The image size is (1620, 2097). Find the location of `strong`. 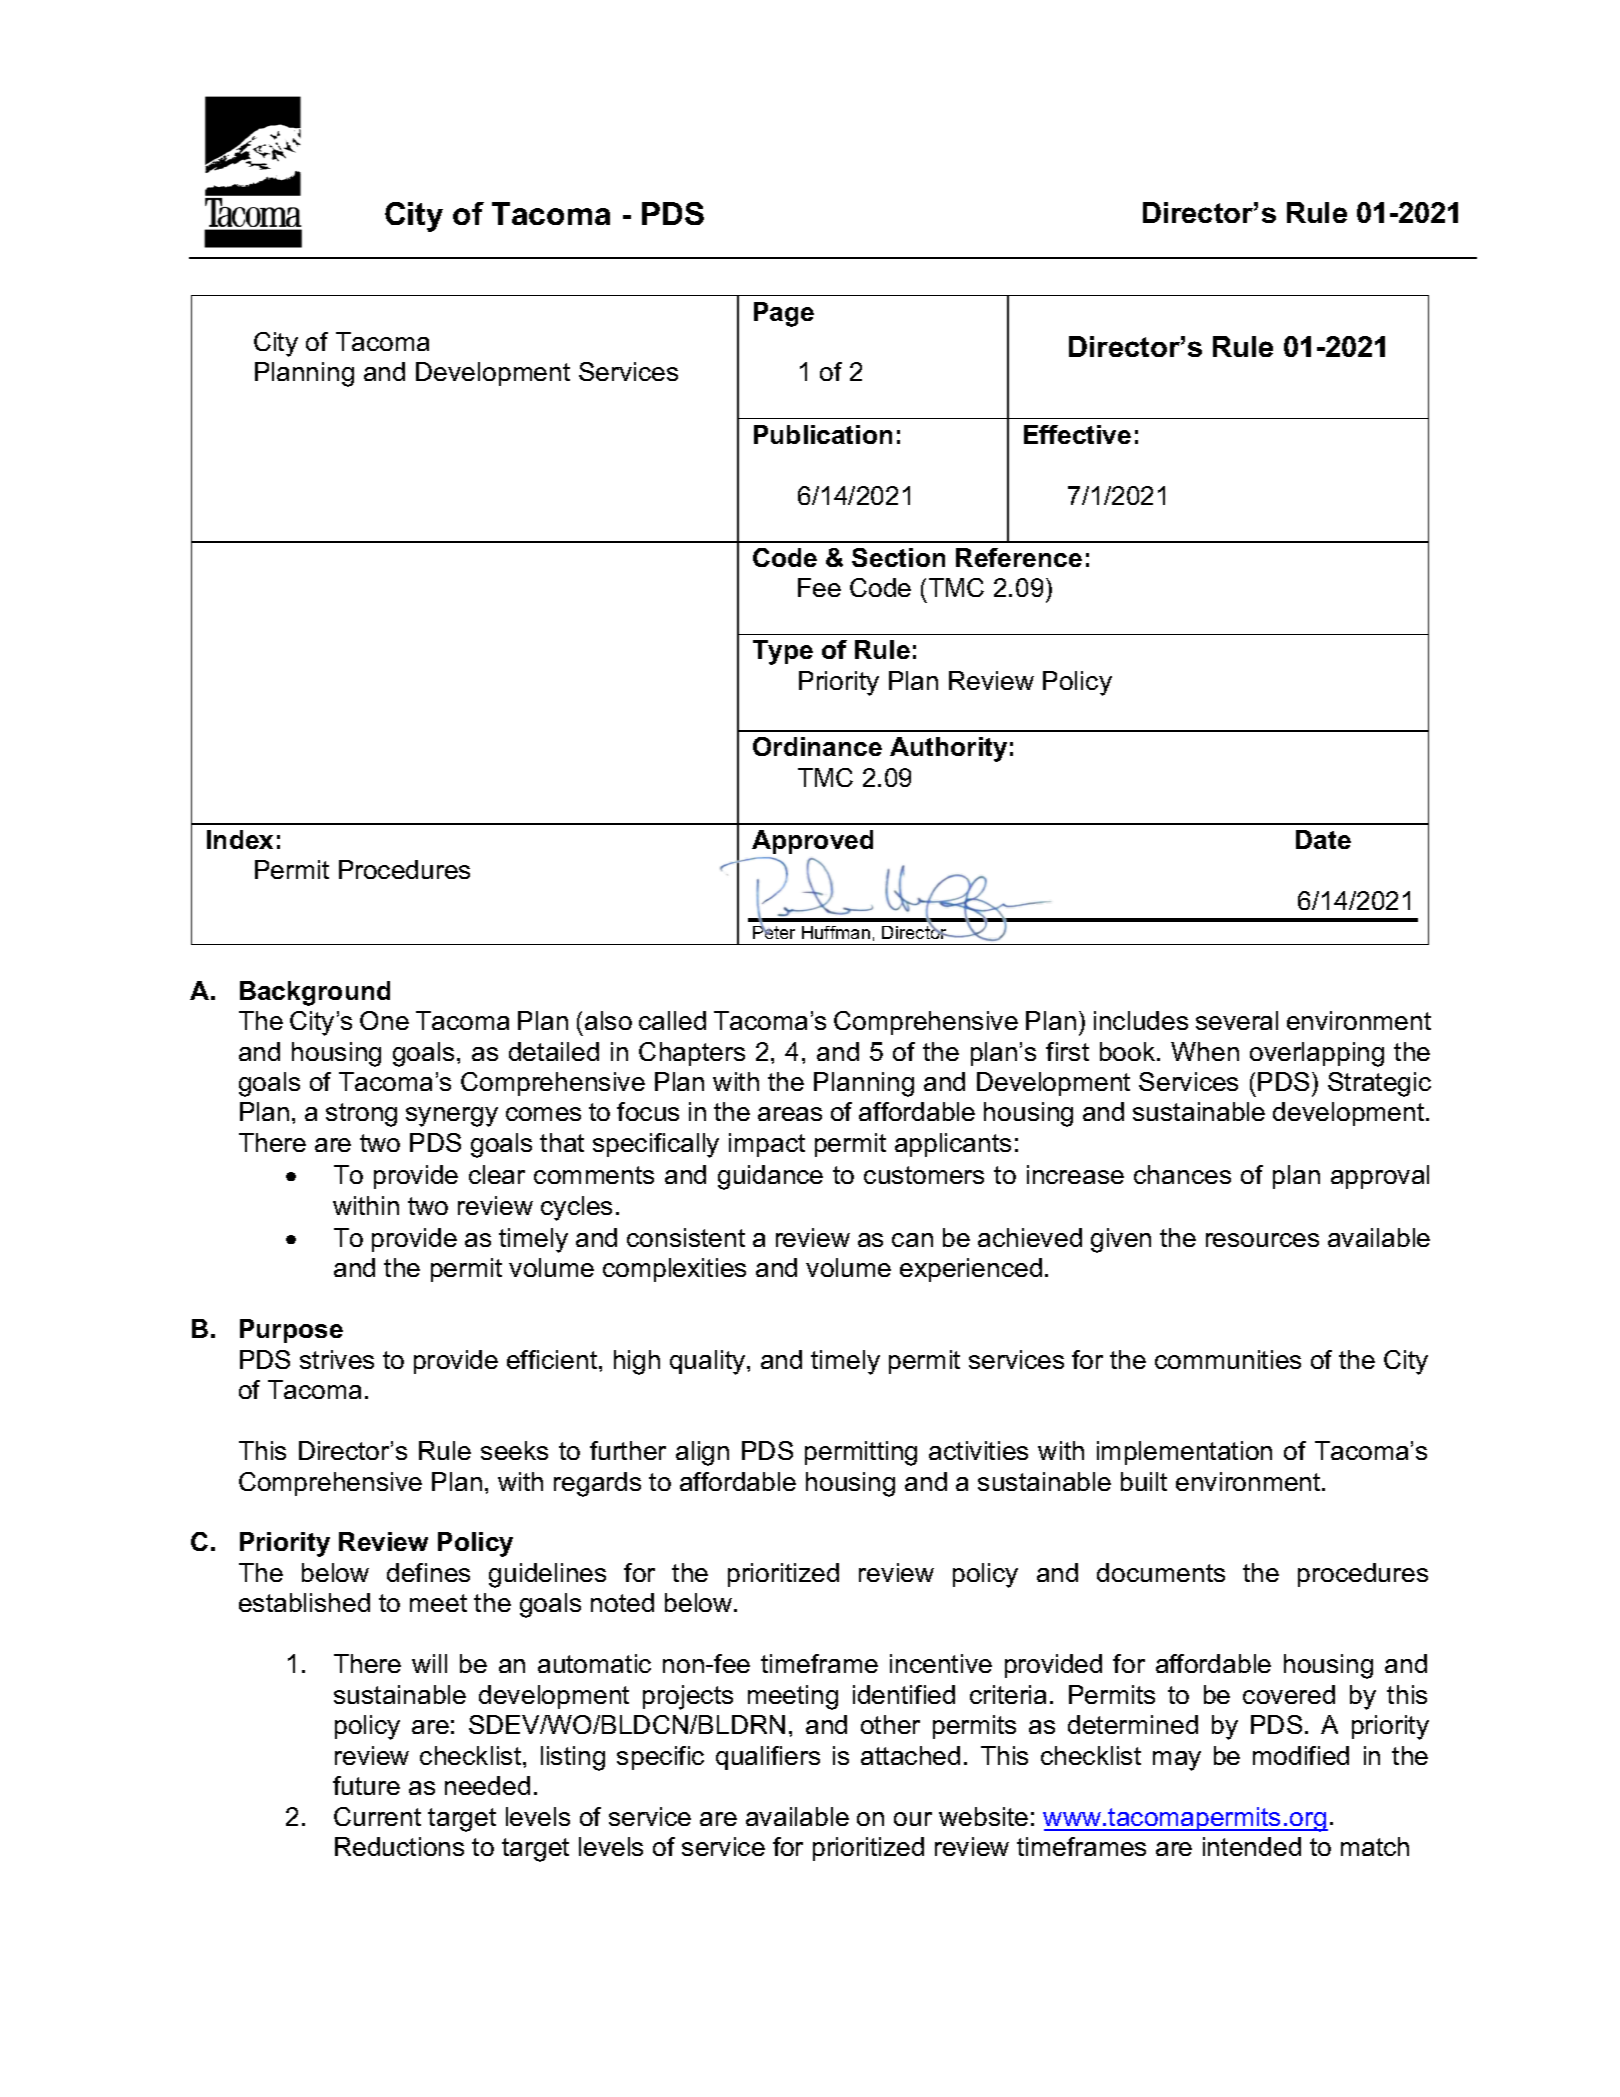

strong is located at coordinates (361, 1115).
